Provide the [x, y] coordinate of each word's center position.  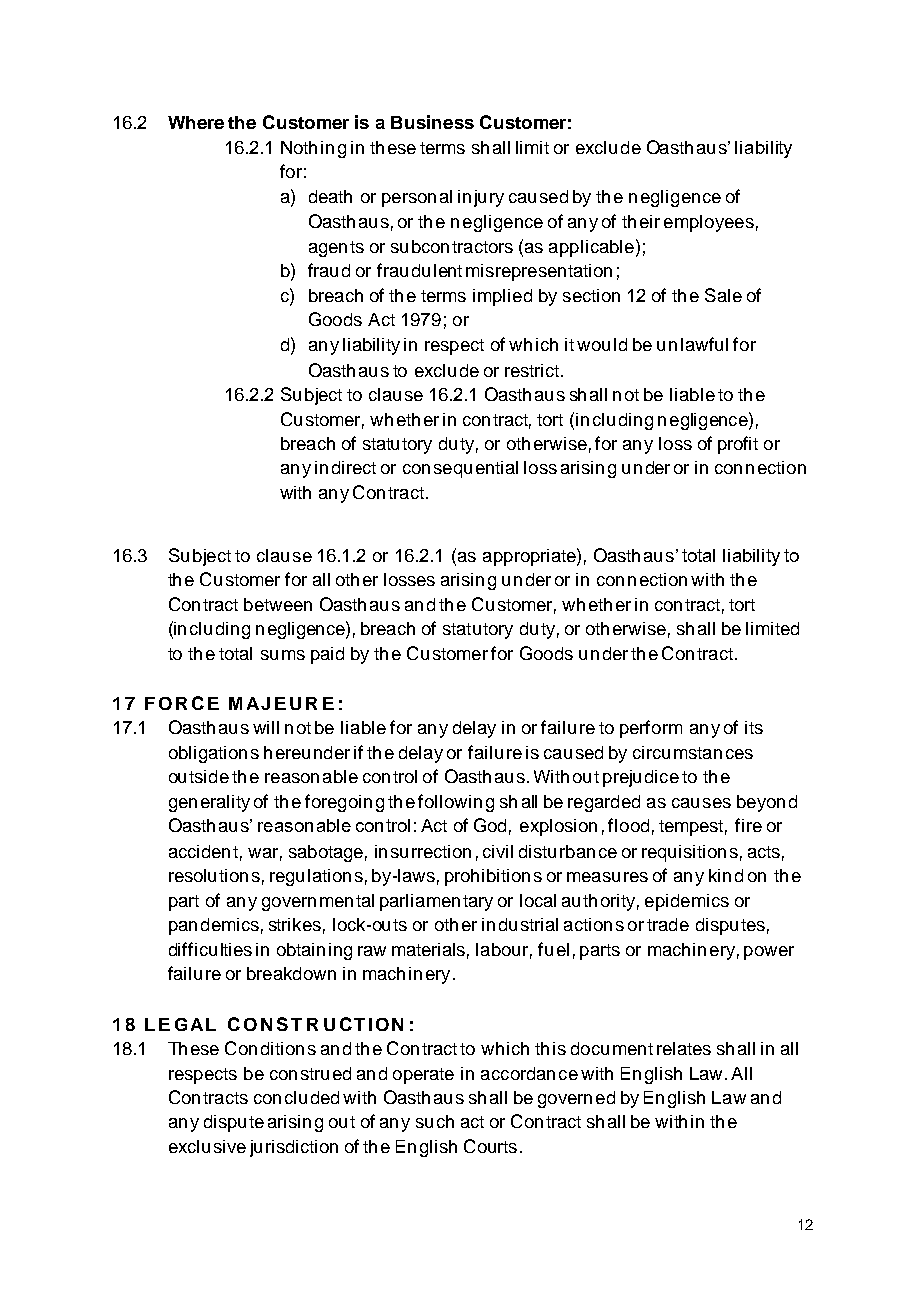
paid [327, 655]
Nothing [313, 149]
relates [684, 1048]
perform [651, 729]
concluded [296, 1097]
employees [709, 223]
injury [481, 198]
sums [283, 655]
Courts [490, 1146]
